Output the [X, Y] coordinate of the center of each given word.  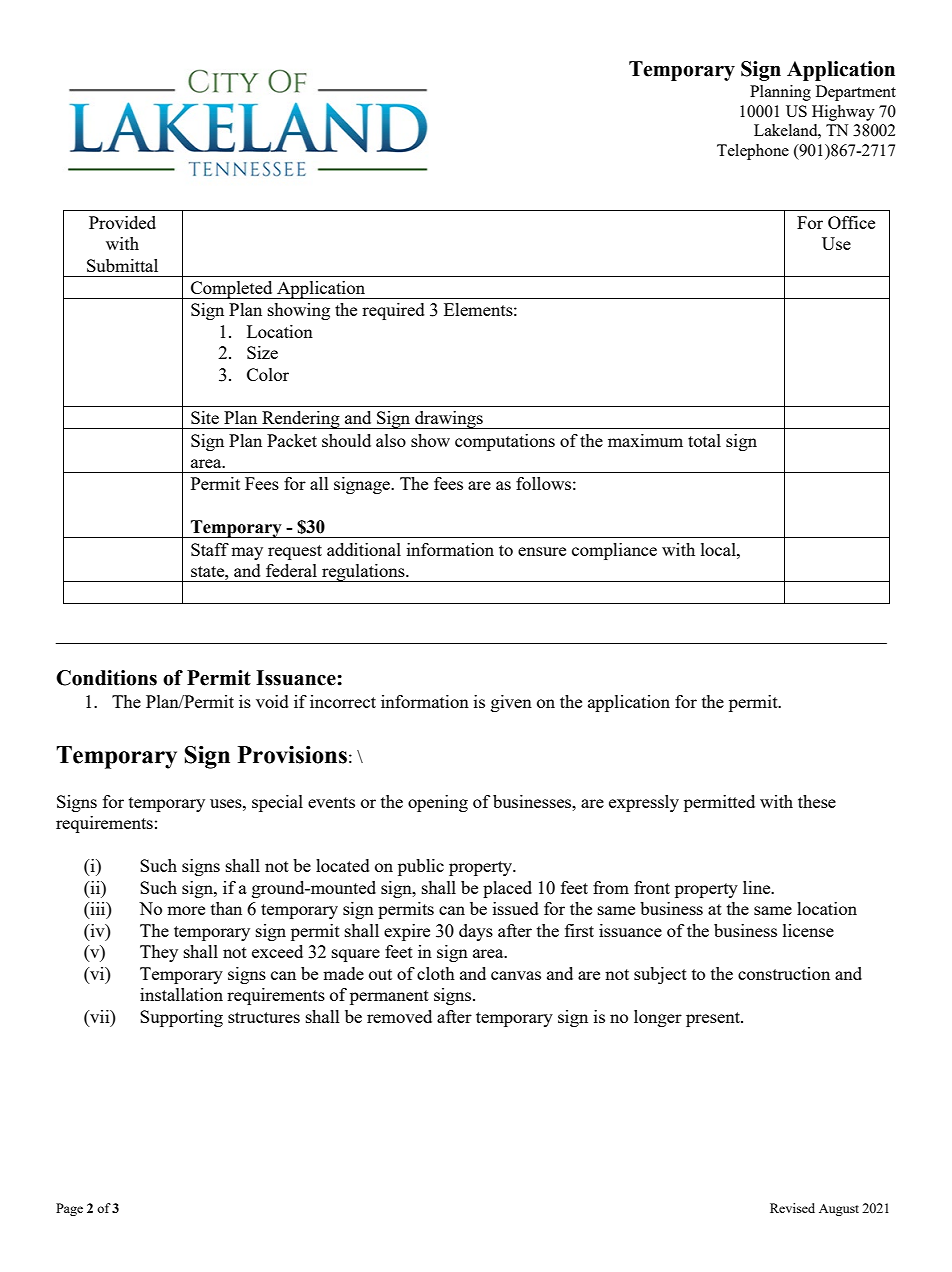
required [393, 311]
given [511, 703]
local [719, 549]
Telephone [753, 152]
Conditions [106, 678]
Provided [122, 222]
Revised [792, 1208]
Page [69, 1209]
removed [399, 1016]
